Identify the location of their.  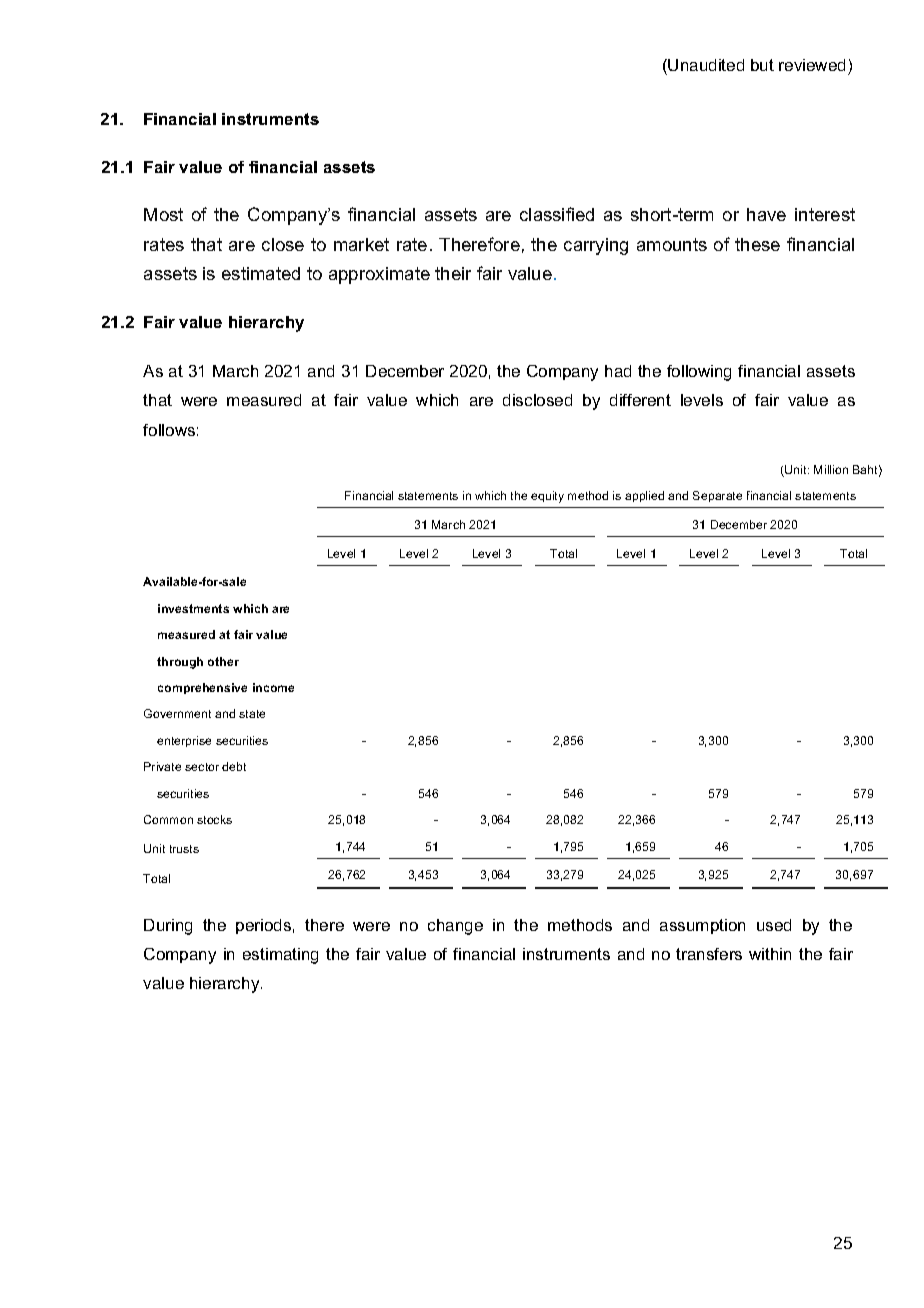
(453, 273).
